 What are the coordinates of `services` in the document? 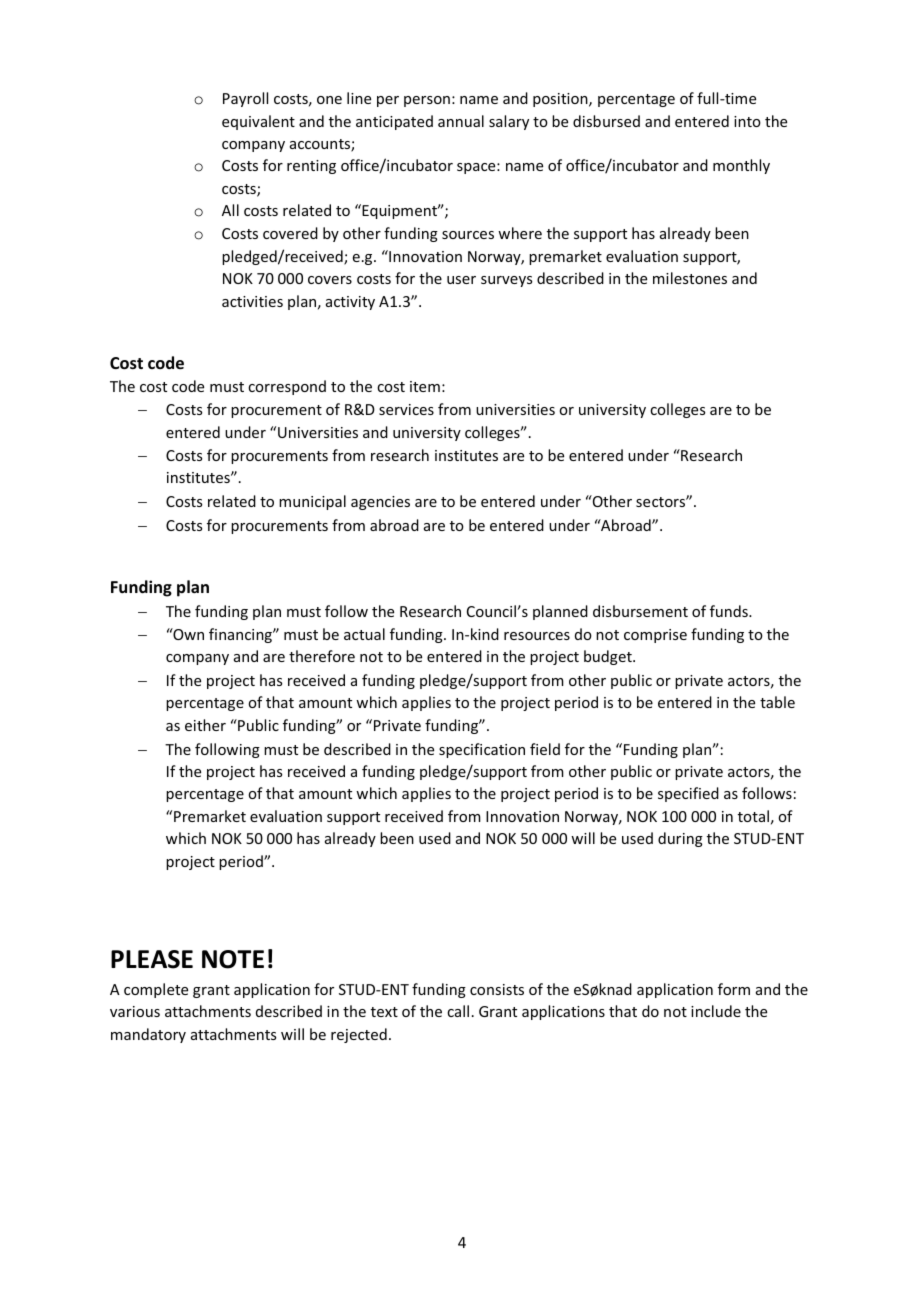 It's located at (406, 409).
